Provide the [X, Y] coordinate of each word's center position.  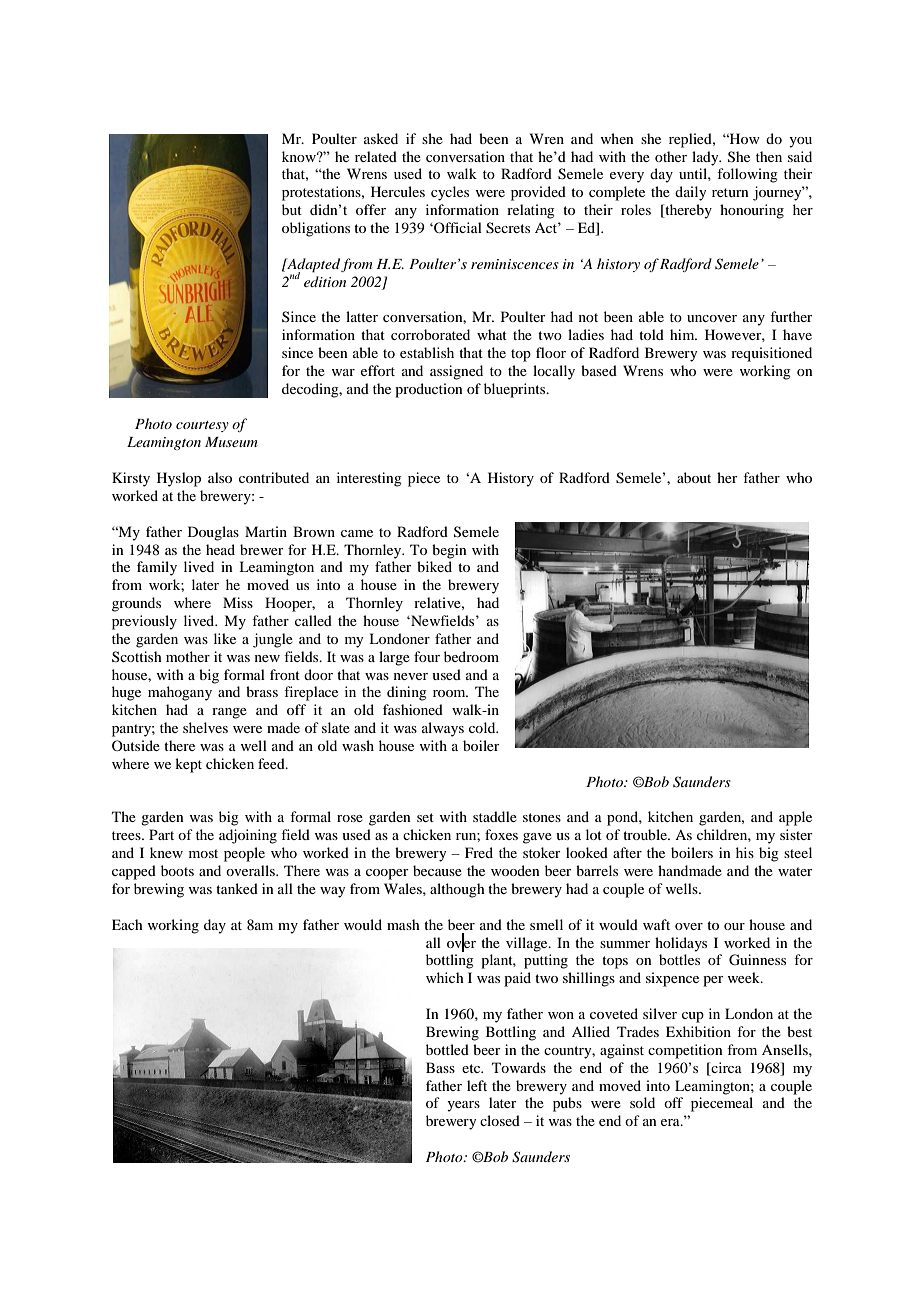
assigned [456, 372]
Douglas [213, 533]
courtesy [202, 426]
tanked [237, 888]
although [457, 890]
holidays [681, 944]
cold [483, 727]
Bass [440, 1067]
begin [449, 551]
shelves [205, 727]
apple [795, 818]
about [694, 477]
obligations [316, 229]
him [683, 334]
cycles [450, 193]
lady [706, 158]
